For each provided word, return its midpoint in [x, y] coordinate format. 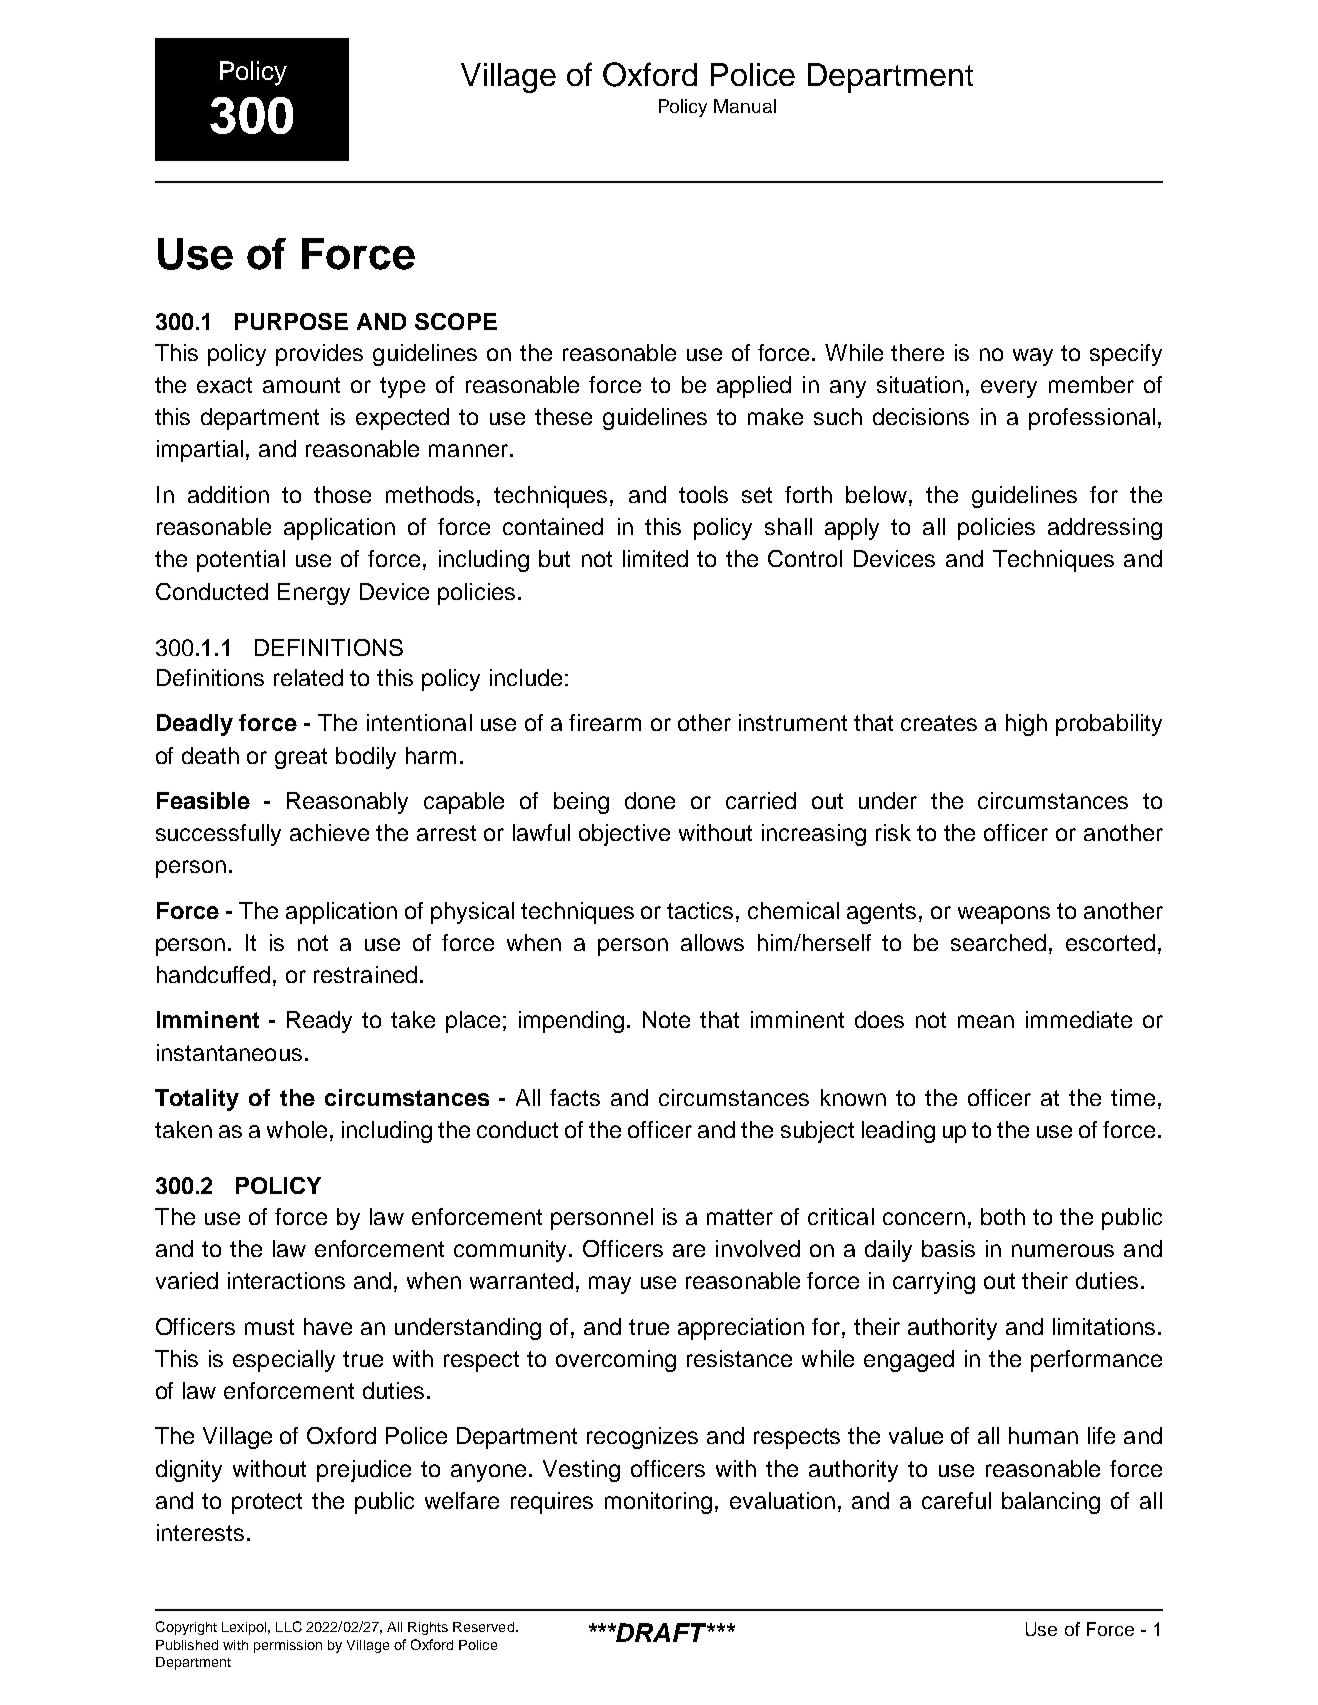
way [1033, 357]
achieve [329, 832]
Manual [745, 106]
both [1003, 1216]
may [610, 1285]
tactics [702, 910]
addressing [1105, 529]
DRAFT [662, 1632]
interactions [286, 1280]
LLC [289, 1626]
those [342, 494]
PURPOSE [291, 321]
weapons [1004, 915]
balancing [1051, 1503]
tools [703, 494]
